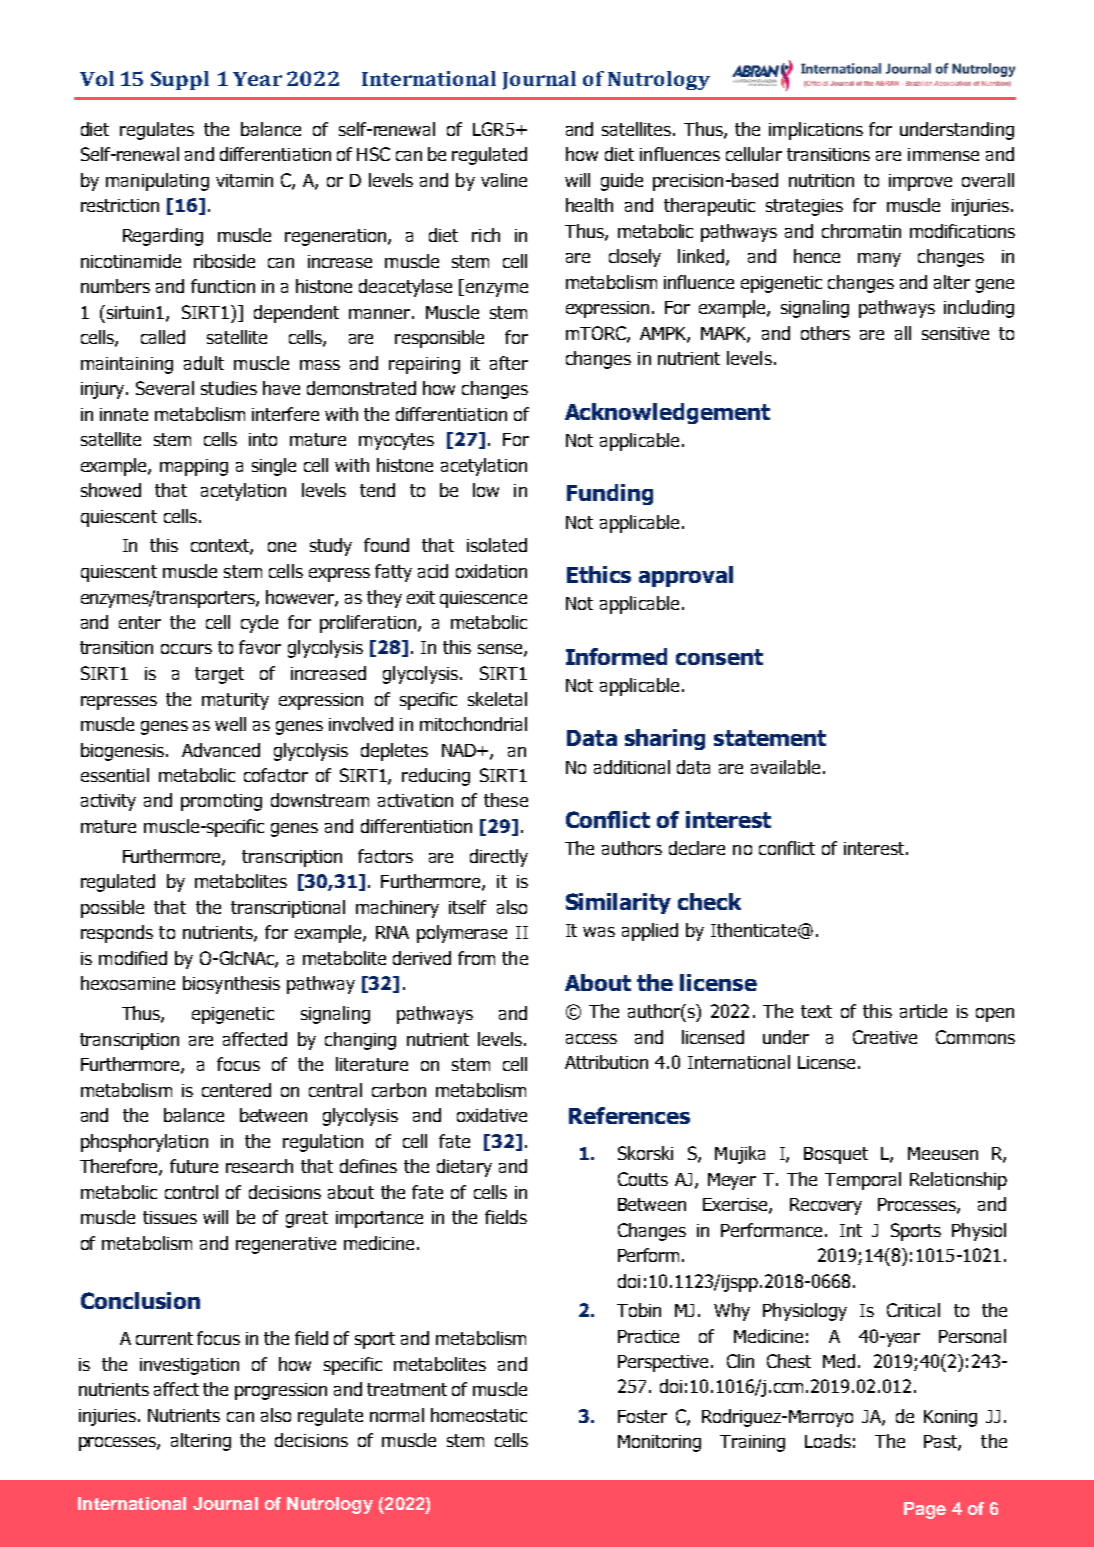 This screenshot has height=1547, width=1094. What do you see at coordinates (492, 1115) in the screenshot?
I see `oxidative` at bounding box center [492, 1115].
